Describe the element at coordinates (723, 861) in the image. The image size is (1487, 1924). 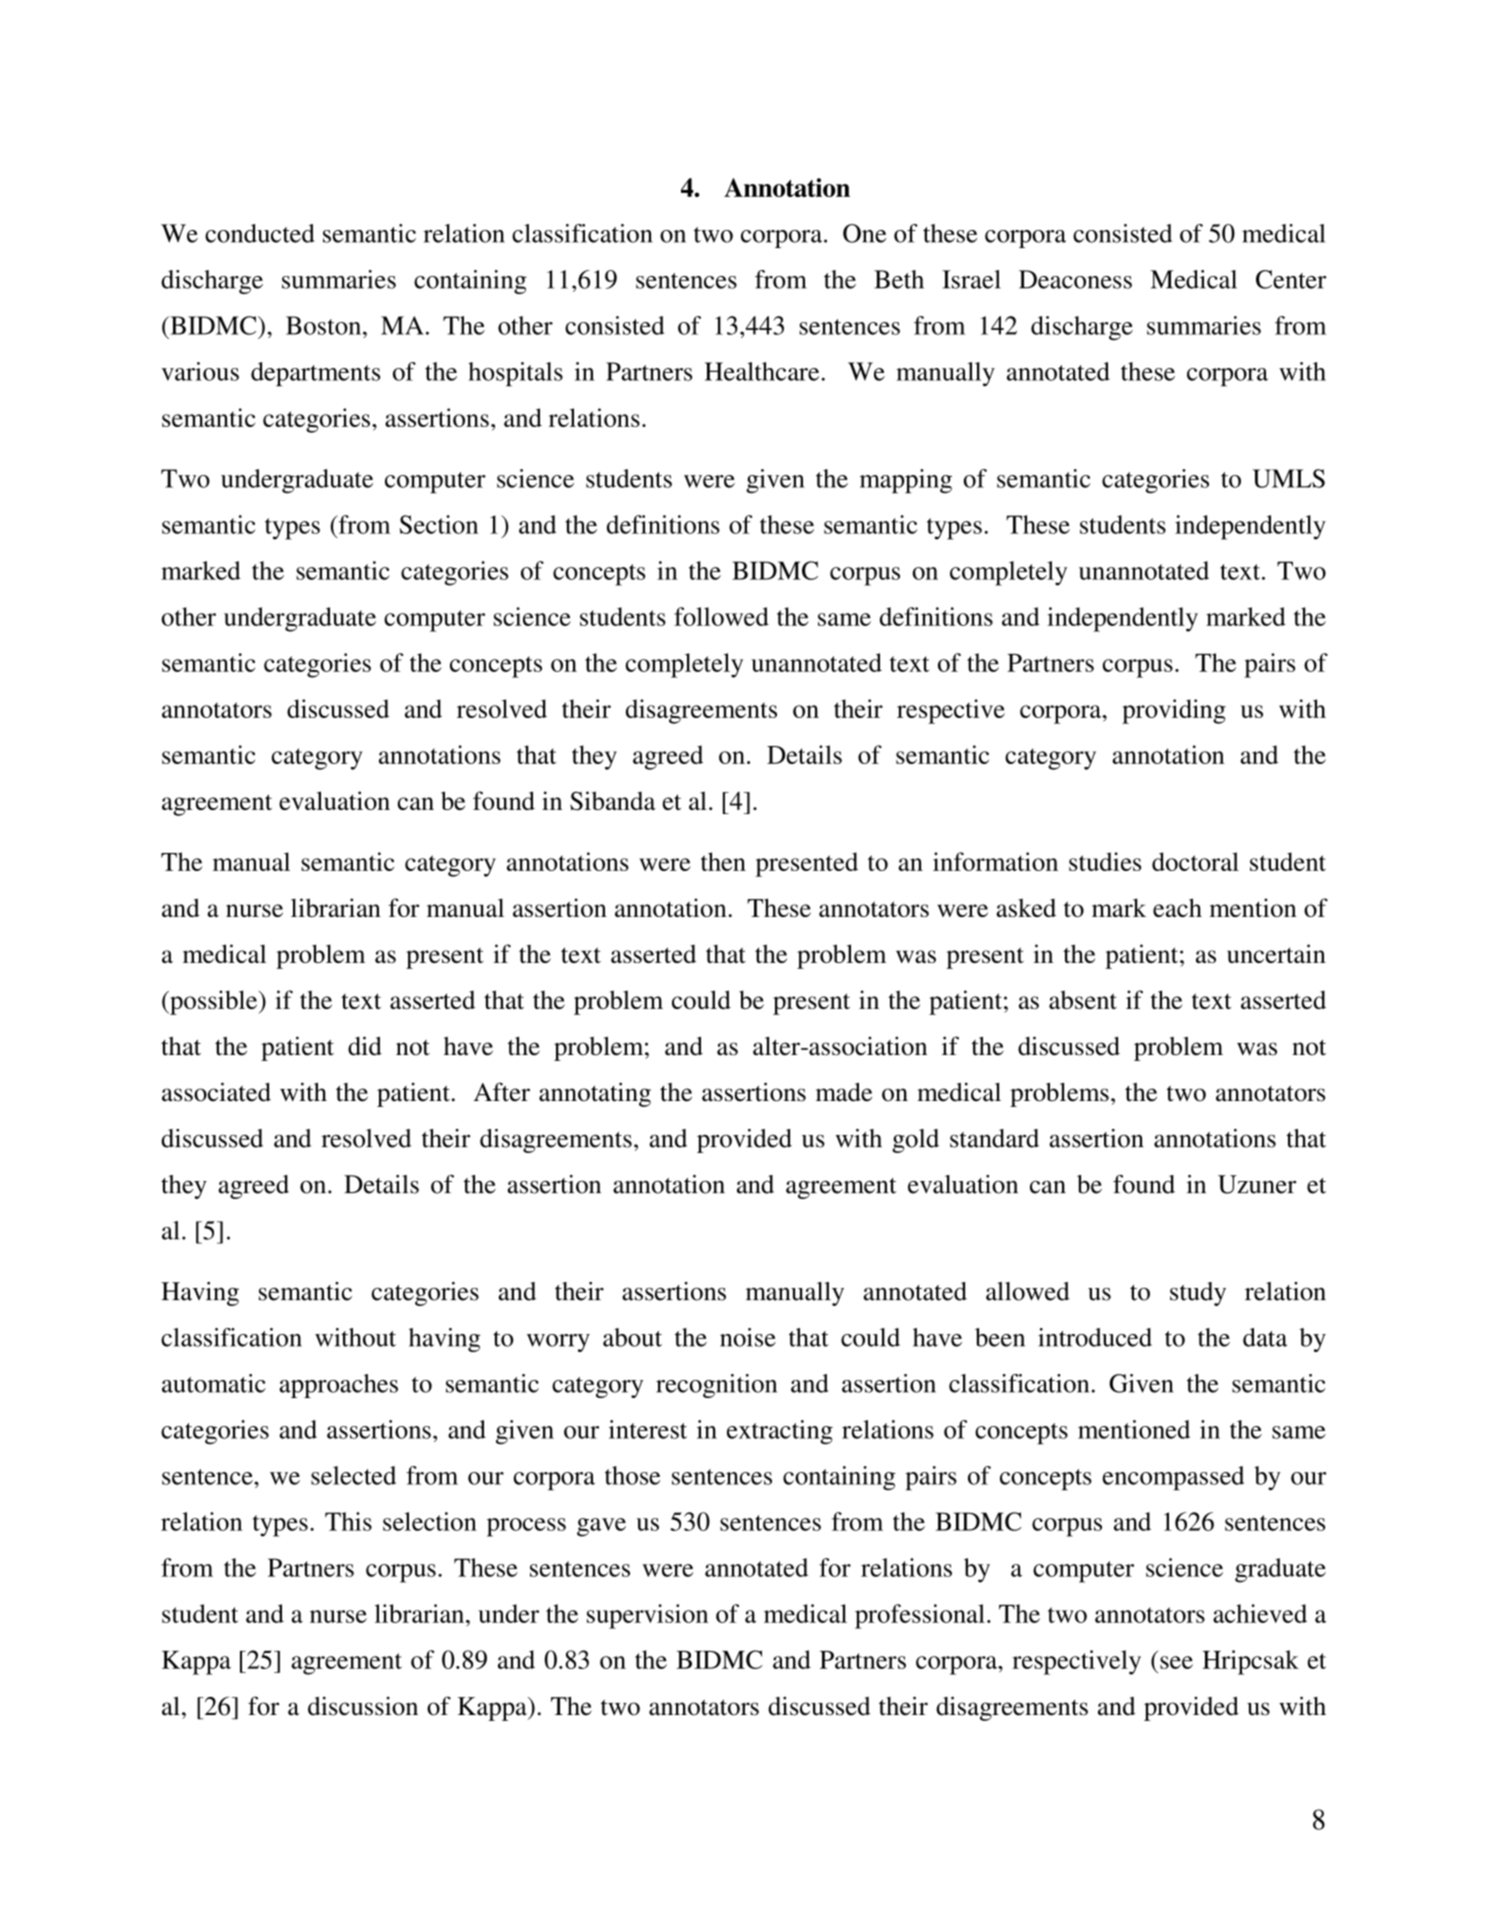
I see `then` at that location.
